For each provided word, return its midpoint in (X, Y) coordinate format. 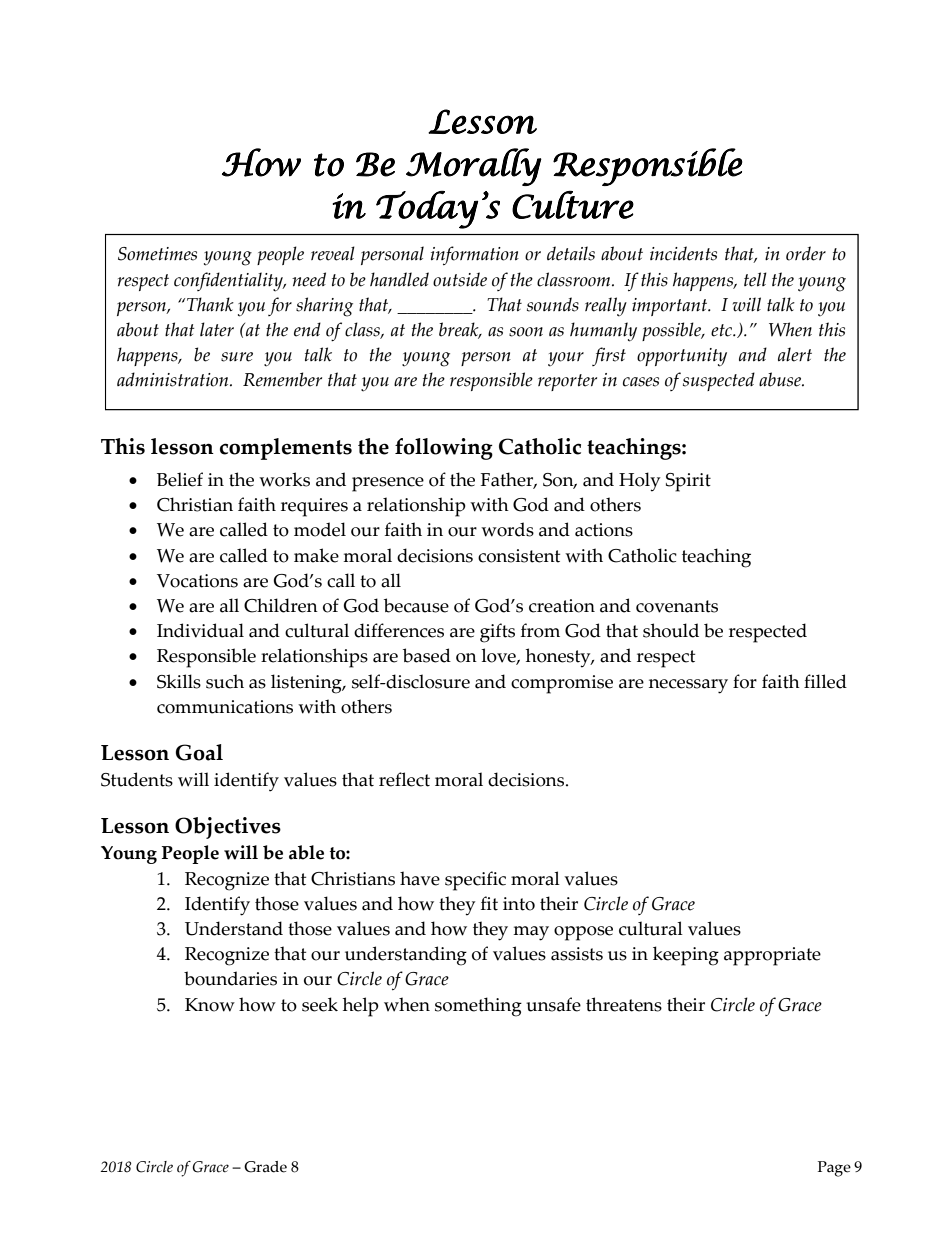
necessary (688, 686)
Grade (265, 1167)
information (475, 255)
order (806, 253)
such (225, 681)
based (427, 655)
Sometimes (157, 254)
